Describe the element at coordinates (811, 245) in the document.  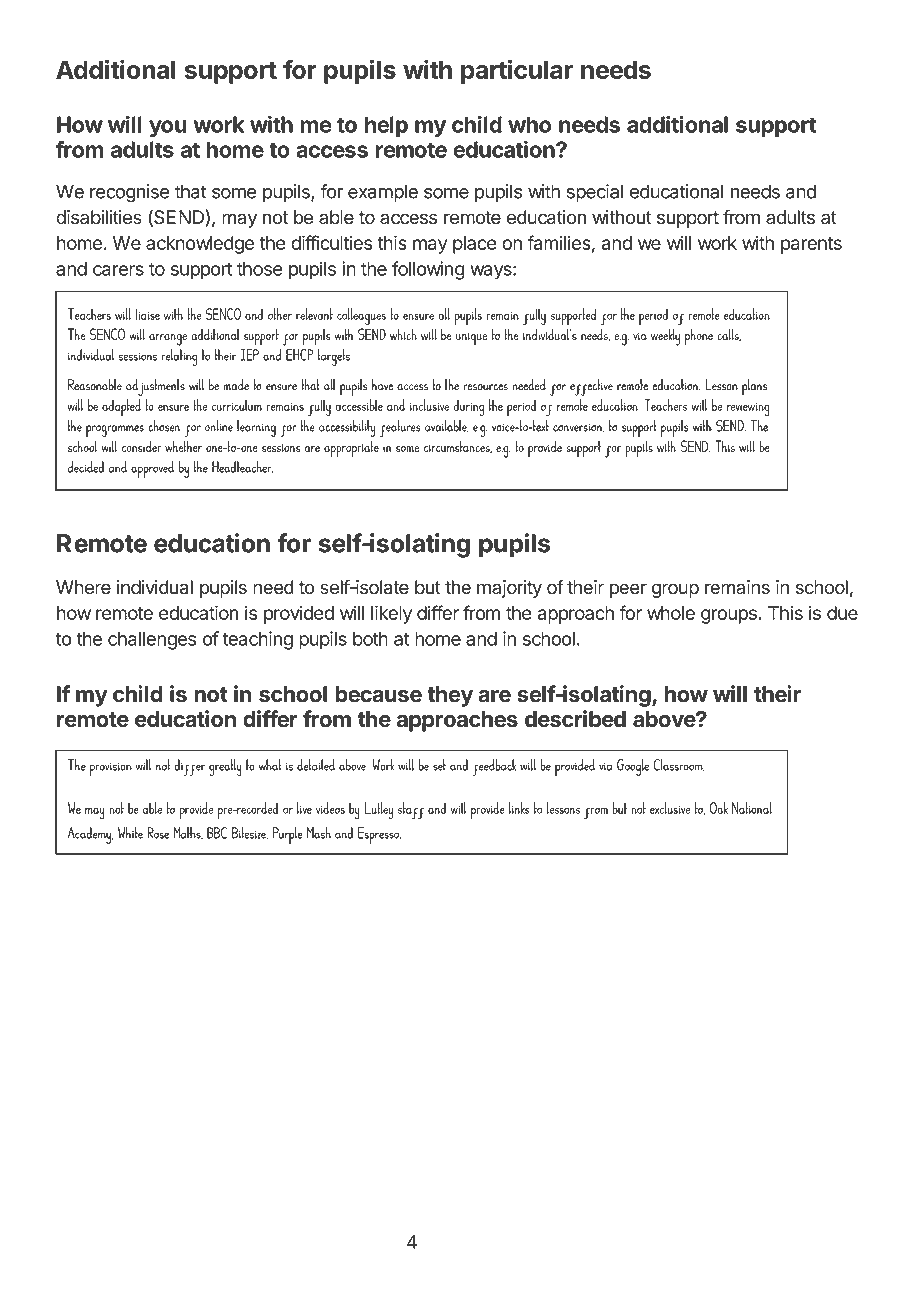
I see `parents` at that location.
